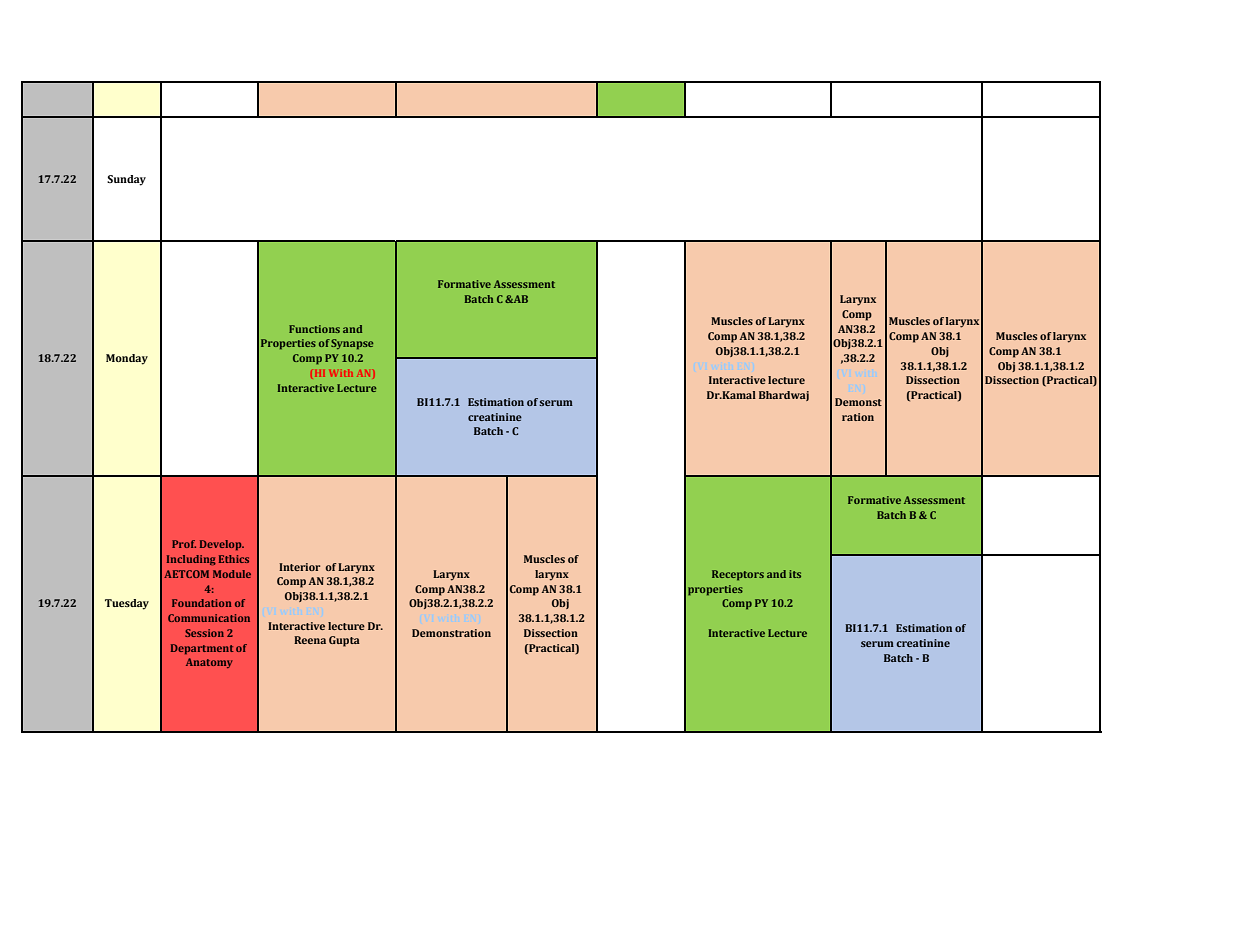 The width and height of the screenshot is (1233, 952). What do you see at coordinates (299, 567) in the screenshot?
I see `Interior` at bounding box center [299, 567].
